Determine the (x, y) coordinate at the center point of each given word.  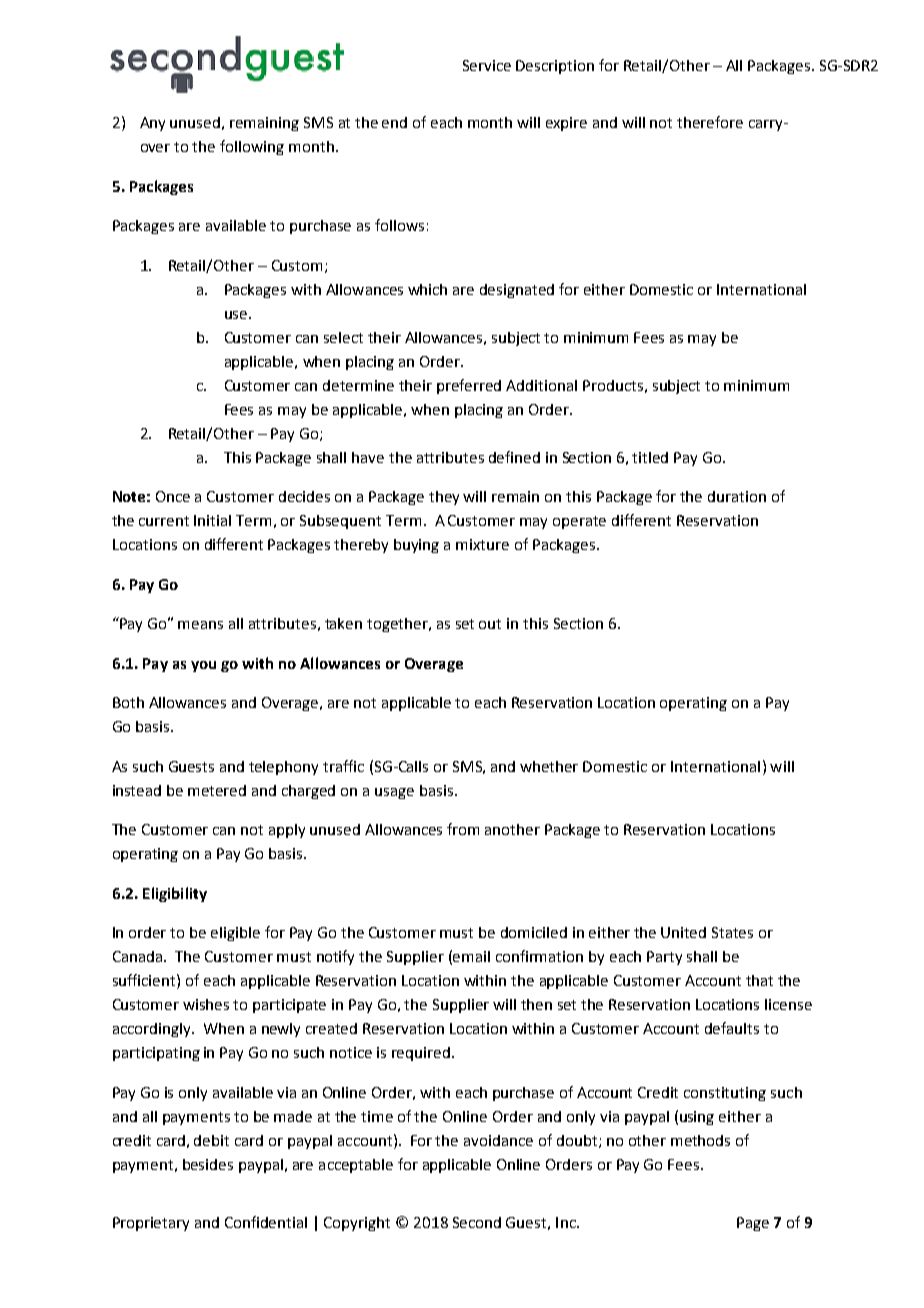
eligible (235, 934)
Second (477, 1222)
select (343, 337)
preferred (469, 386)
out (490, 624)
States (732, 932)
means (200, 625)
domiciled (534, 932)
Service (487, 65)
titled (650, 457)
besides (208, 1164)
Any (152, 124)
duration (737, 496)
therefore (710, 122)
